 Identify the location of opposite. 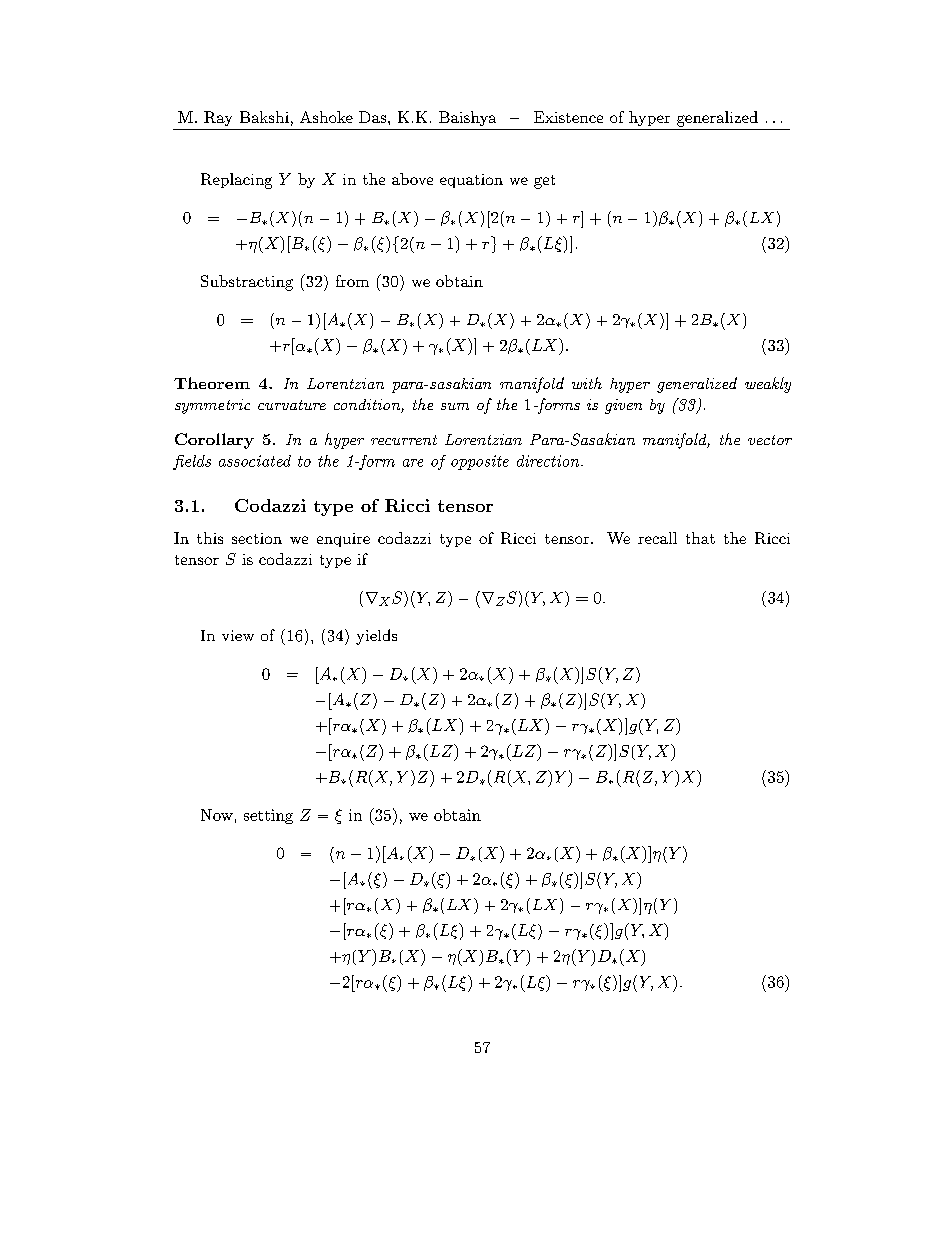
(480, 462).
